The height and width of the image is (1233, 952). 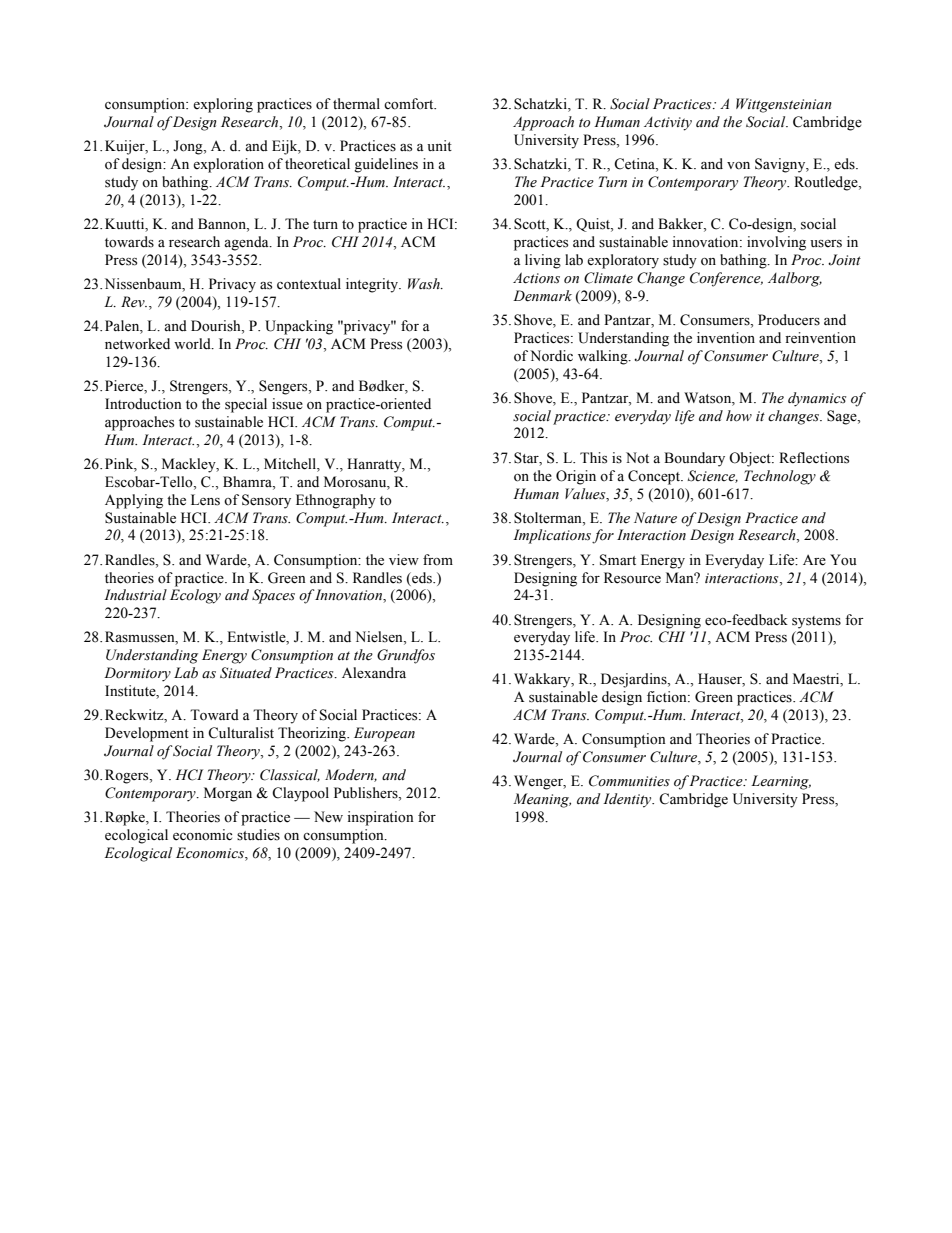 What do you see at coordinates (223, 105) in the image?
I see `exploring` at bounding box center [223, 105].
